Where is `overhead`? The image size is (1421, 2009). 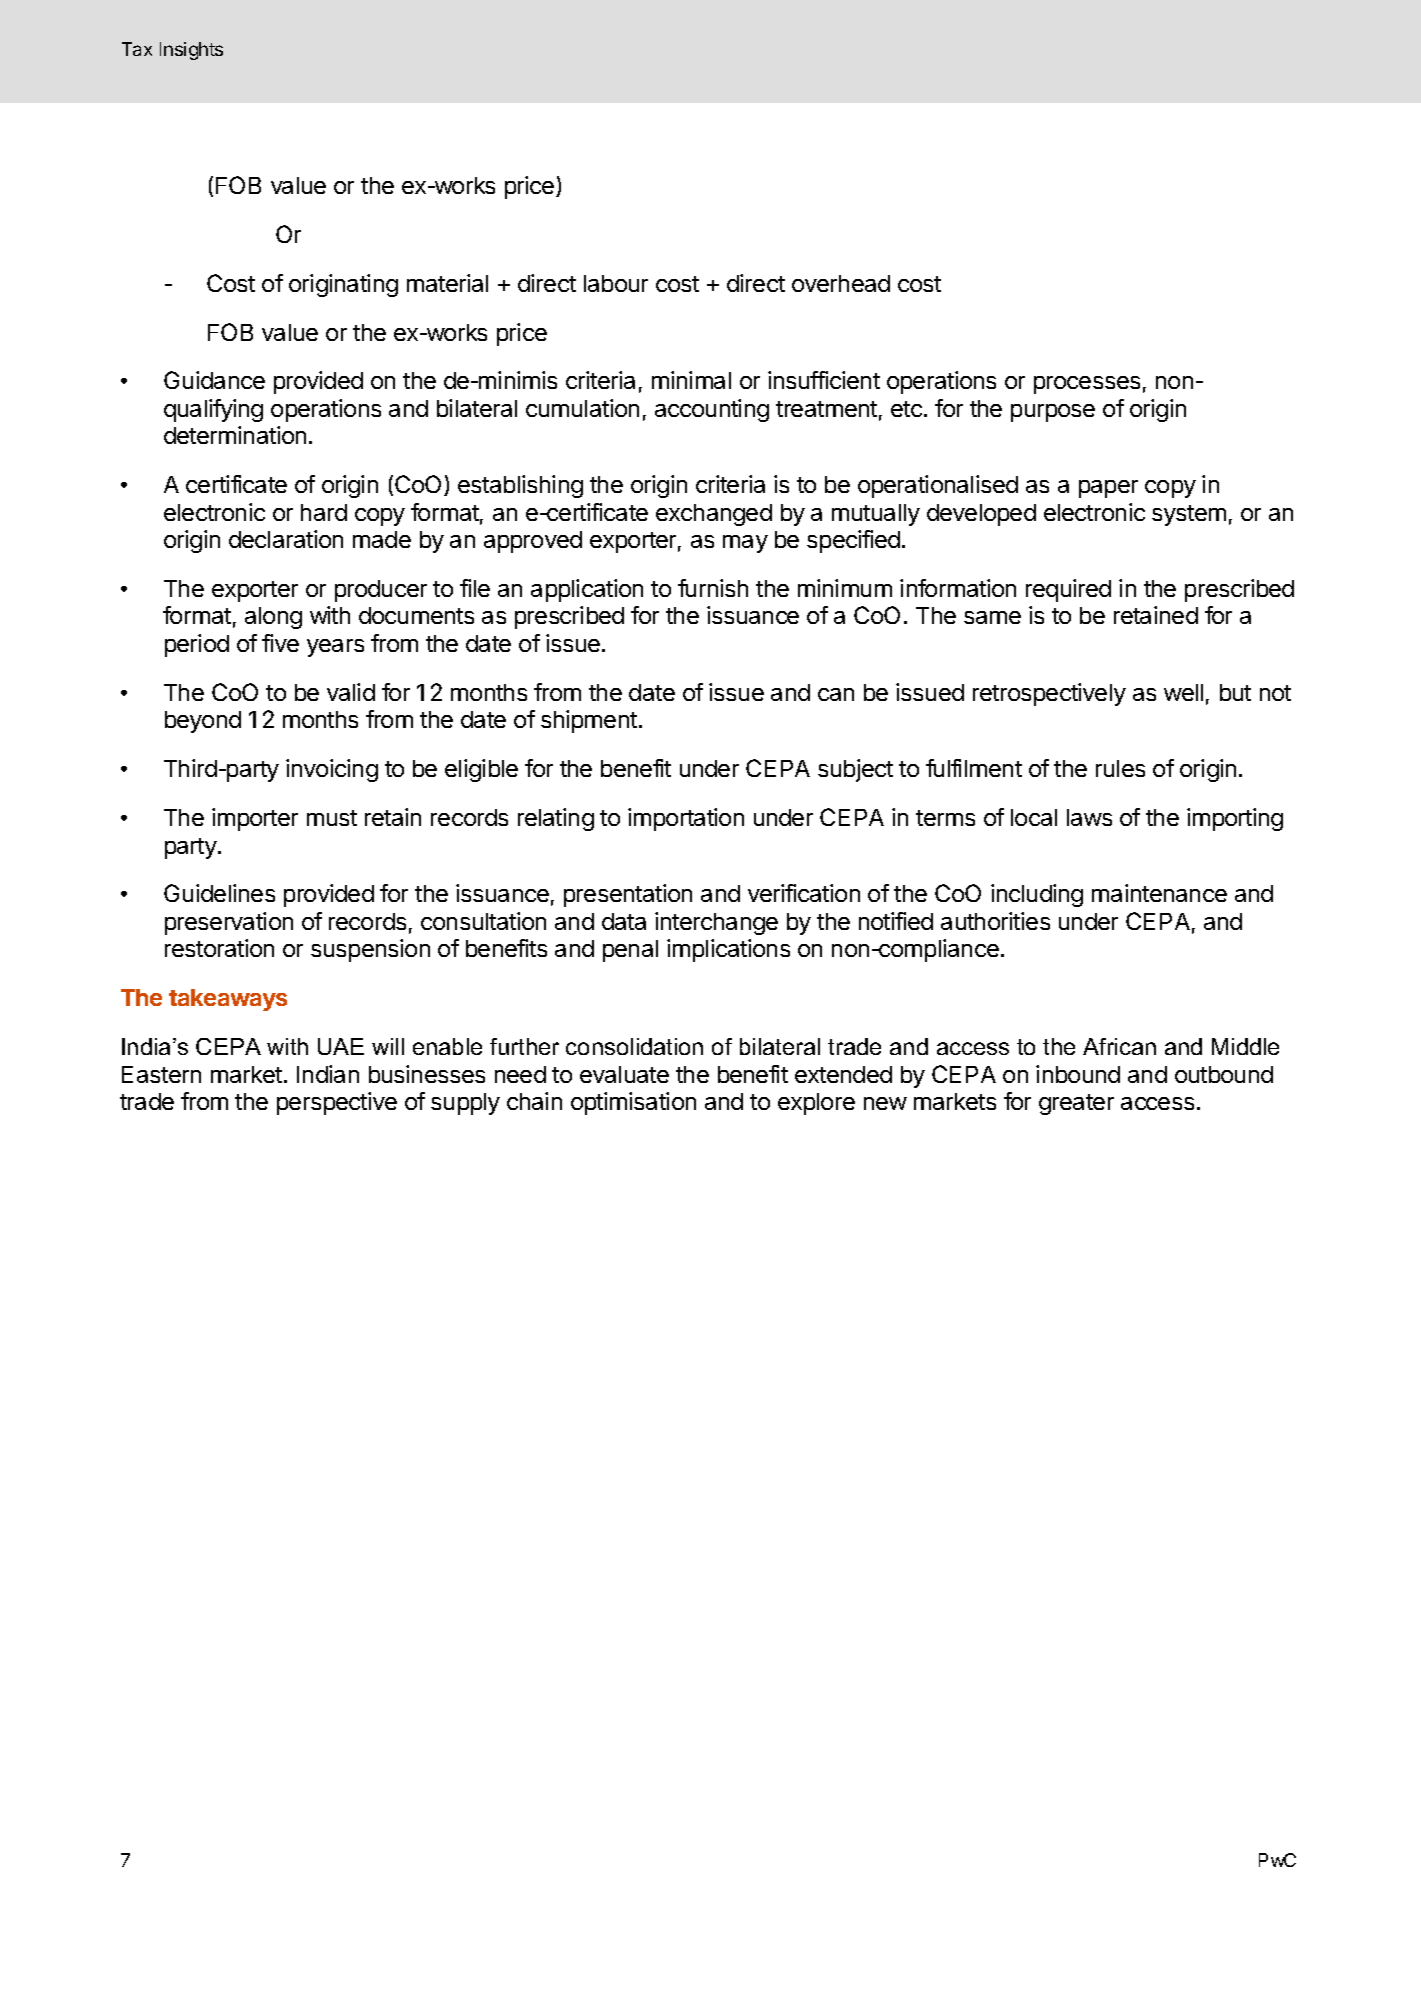 overhead is located at coordinates (841, 283).
